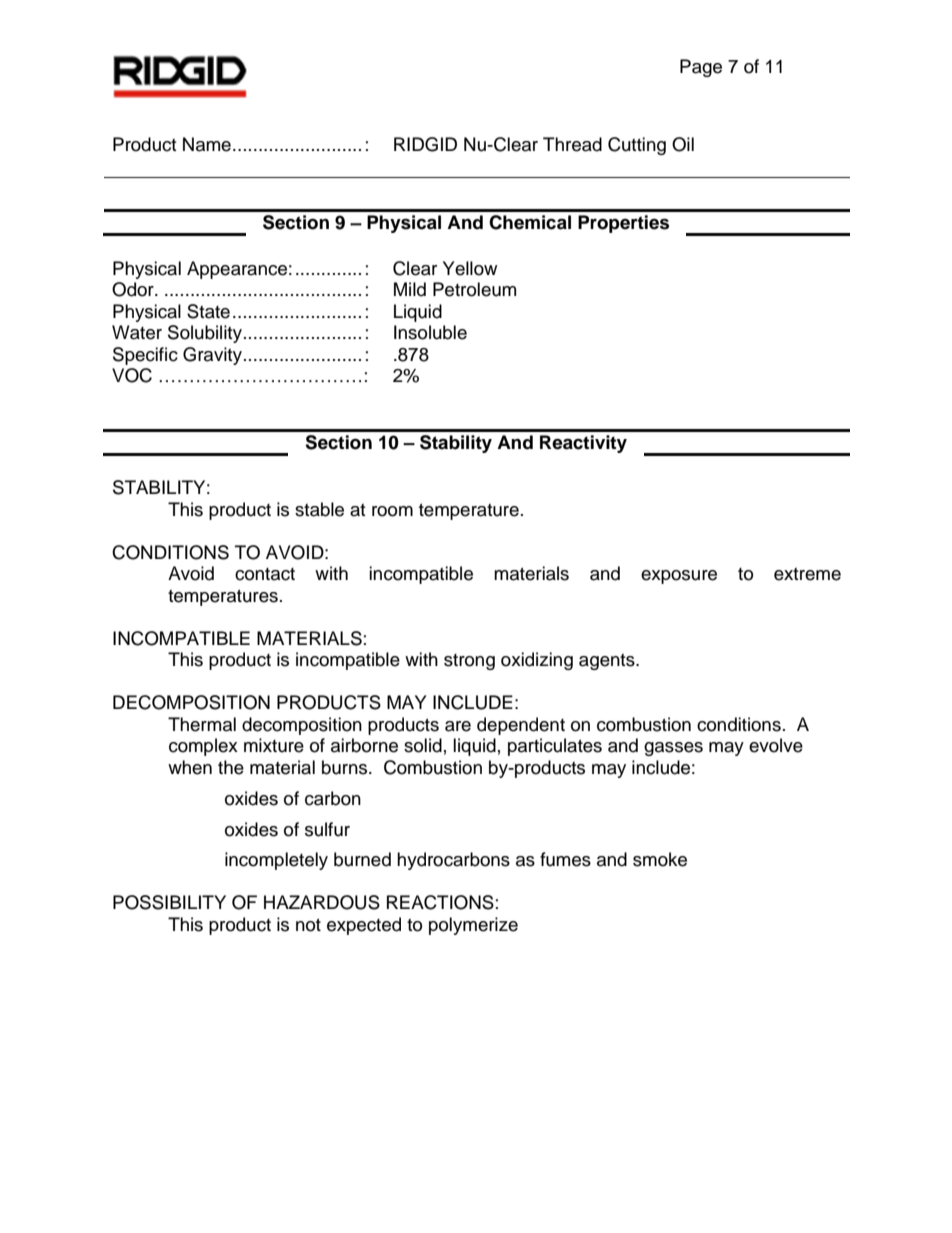 Image resolution: width=952 pixels, height=1233 pixels. What do you see at coordinates (169, 902) in the document?
I see `POSSIBILITY` at bounding box center [169, 902].
